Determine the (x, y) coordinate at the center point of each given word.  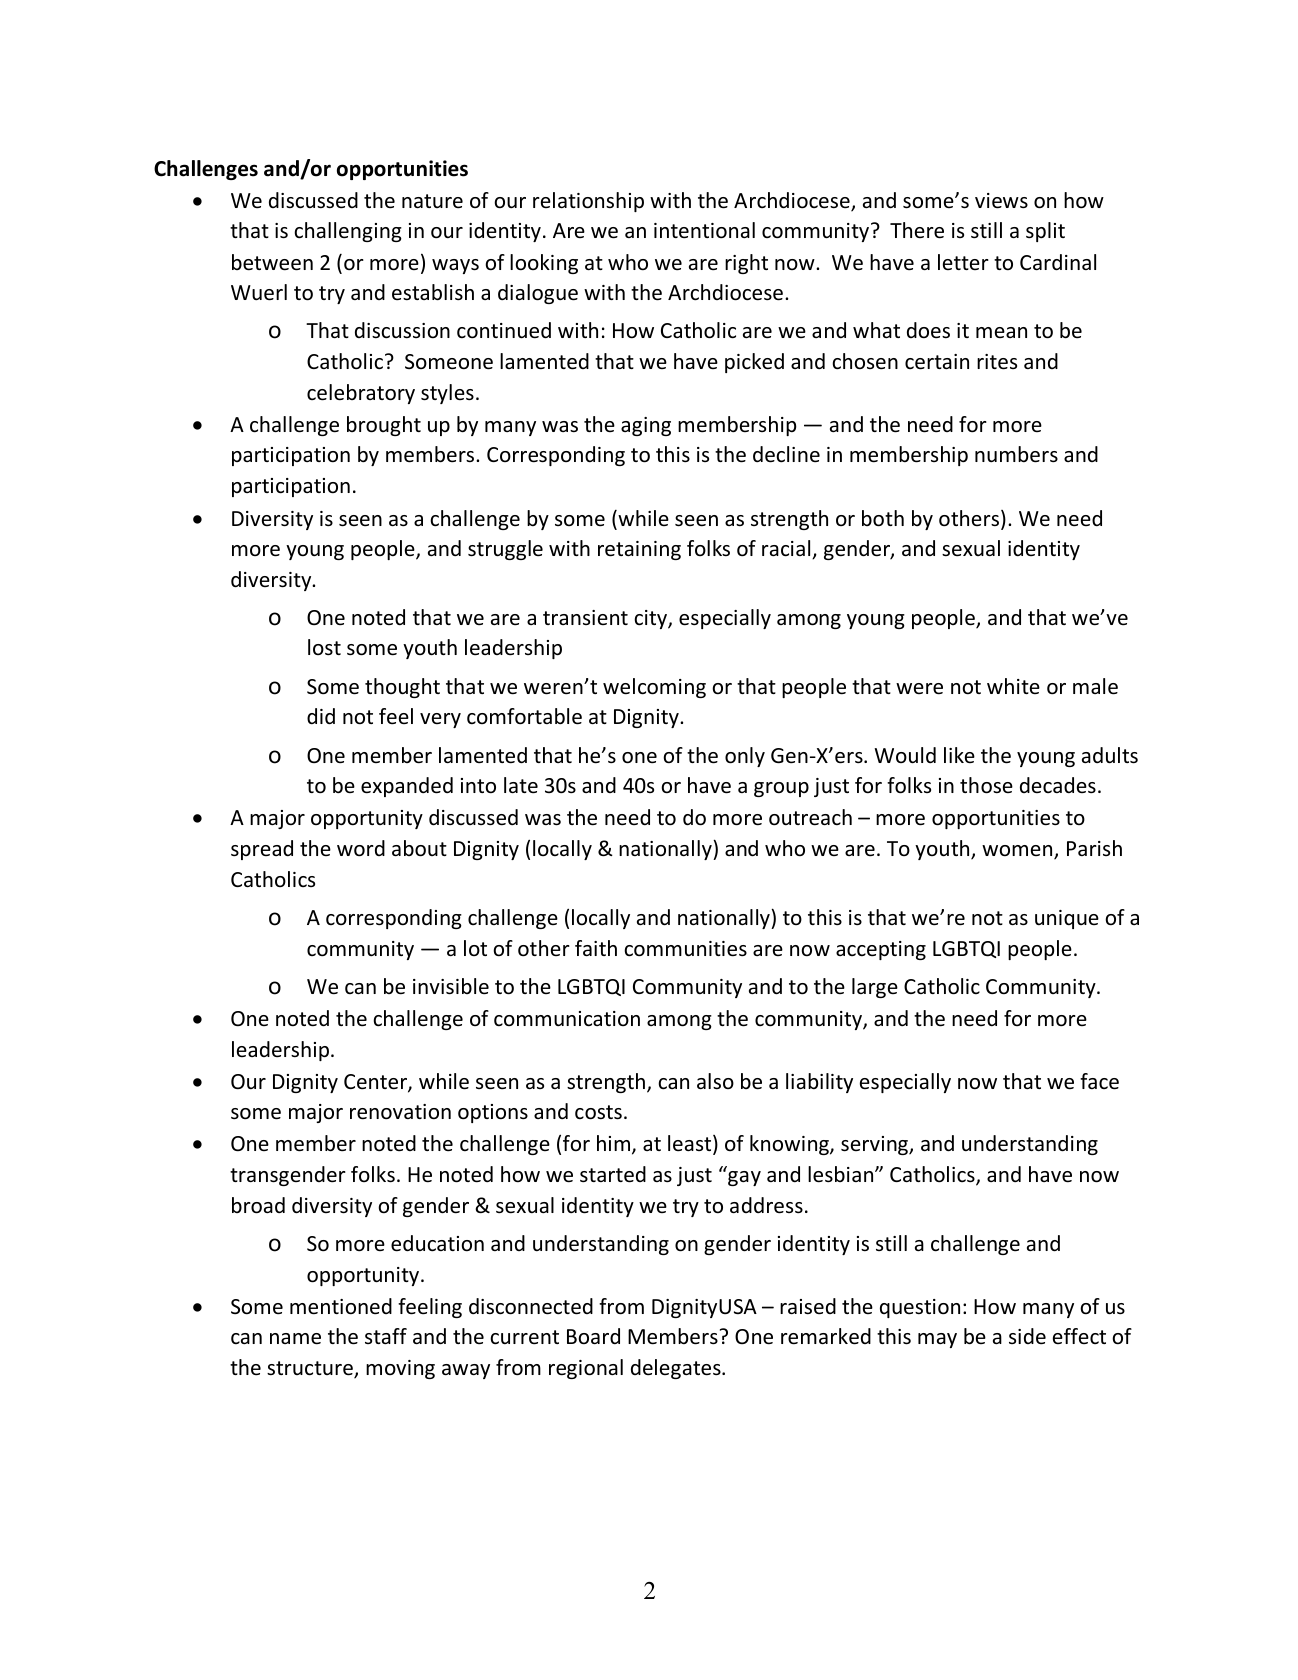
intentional (704, 230)
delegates (677, 1369)
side (1027, 1336)
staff (386, 1336)
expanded (407, 787)
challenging (348, 232)
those (986, 785)
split (1045, 232)
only (745, 757)
